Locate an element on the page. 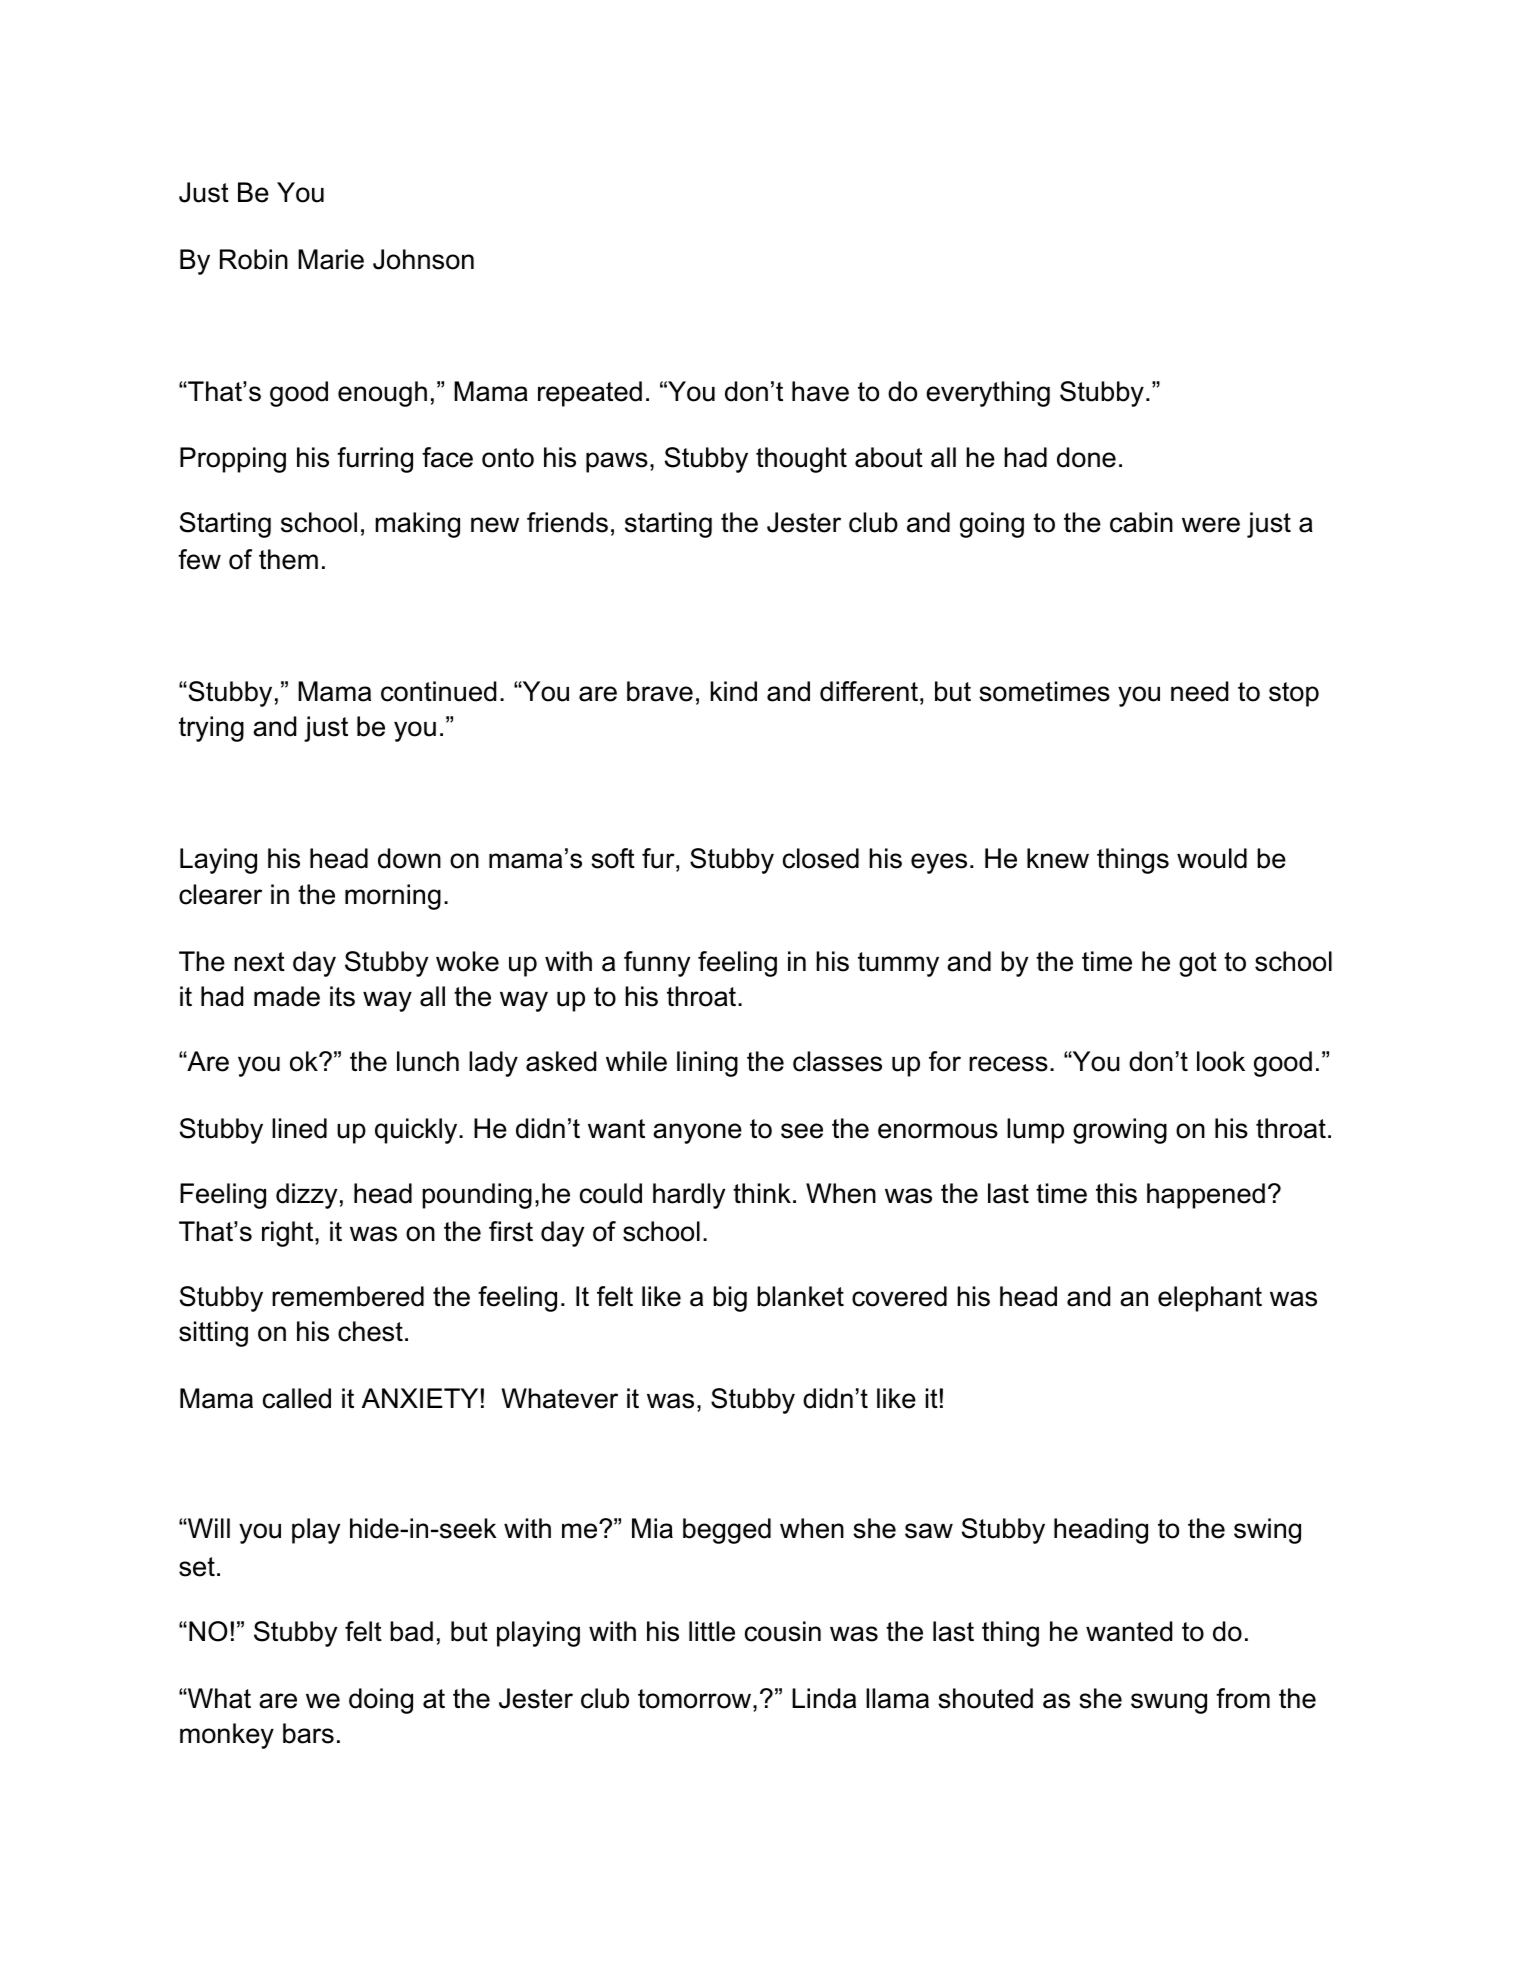 This page has height=1965, width=1518. think is located at coordinates (762, 1193).
